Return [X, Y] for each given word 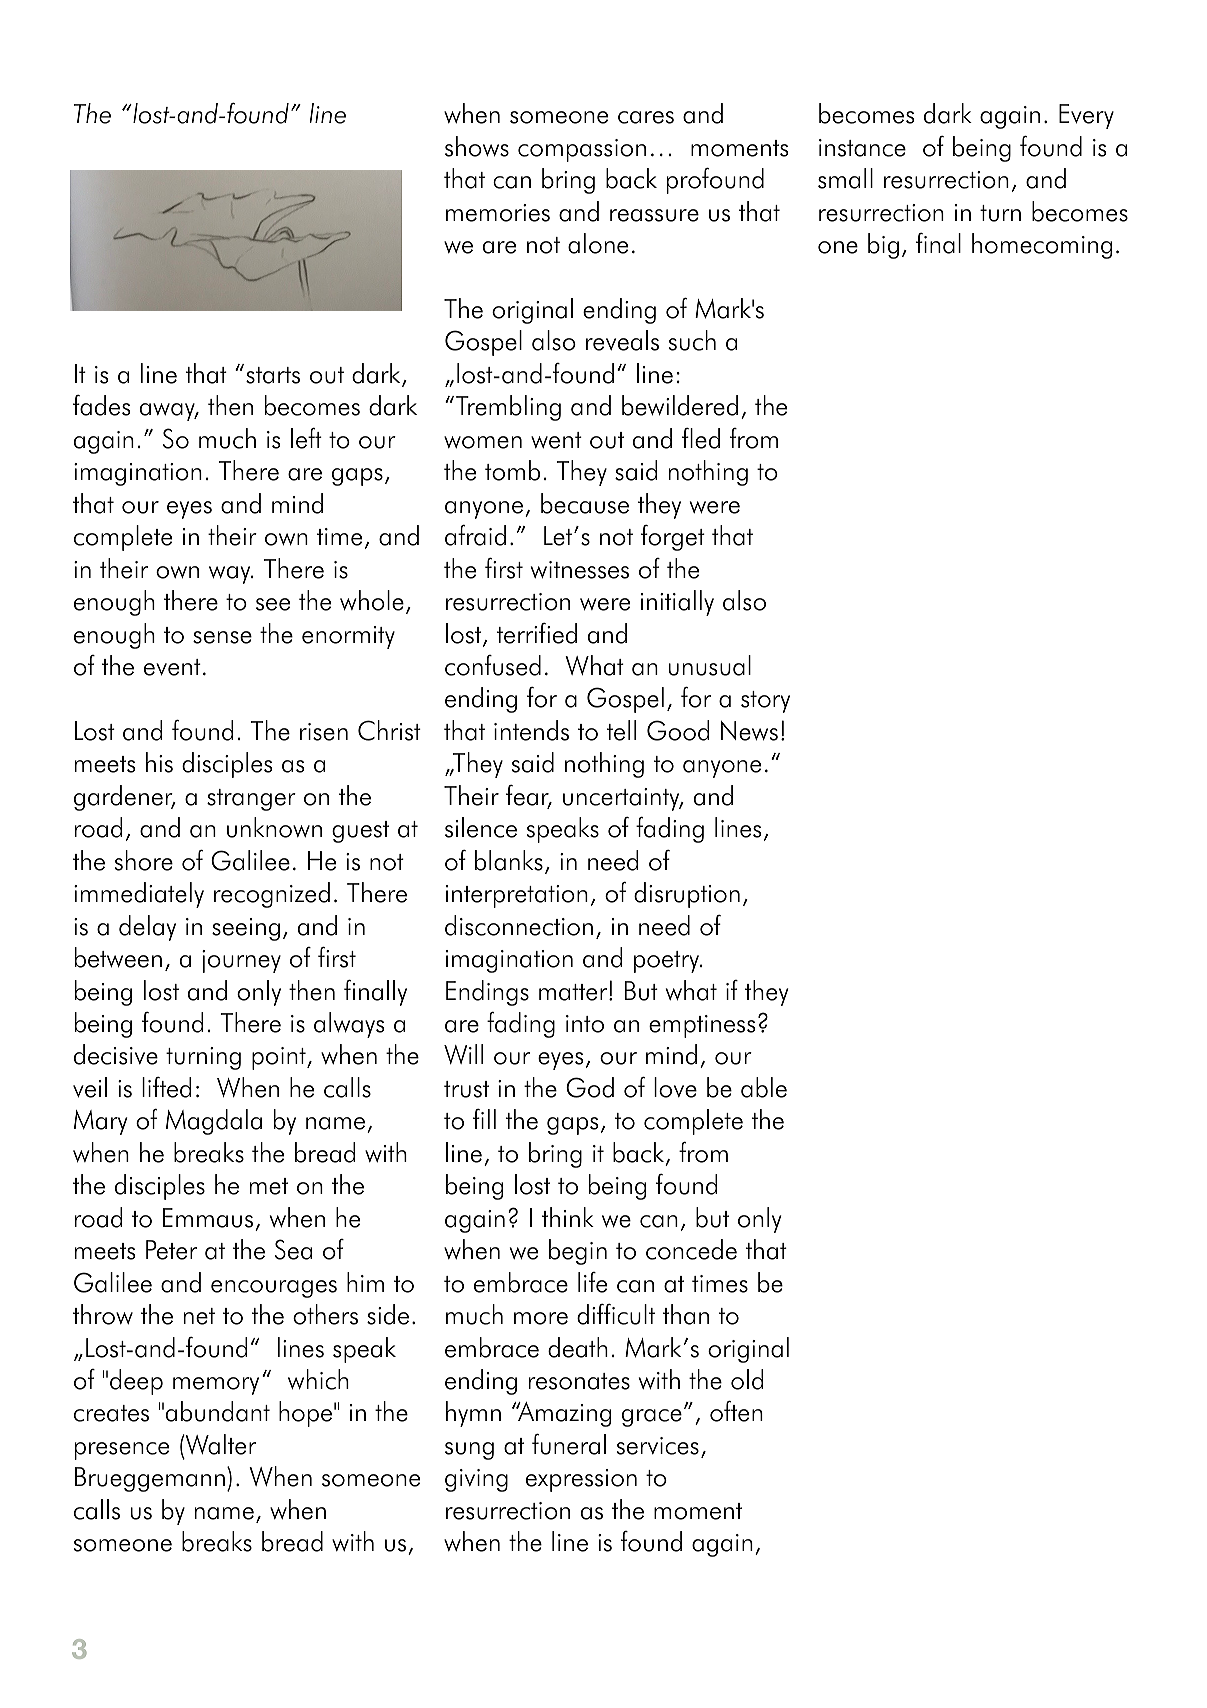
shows [477, 146]
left [306, 438]
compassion [582, 150]
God [590, 1087]
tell [621, 730]
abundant [218, 1411]
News [749, 731]
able [764, 1087]
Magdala [214, 1122]
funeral [569, 1444]
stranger [251, 800]
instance [862, 148]
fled [701, 438]
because [585, 503]
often [736, 1411]
